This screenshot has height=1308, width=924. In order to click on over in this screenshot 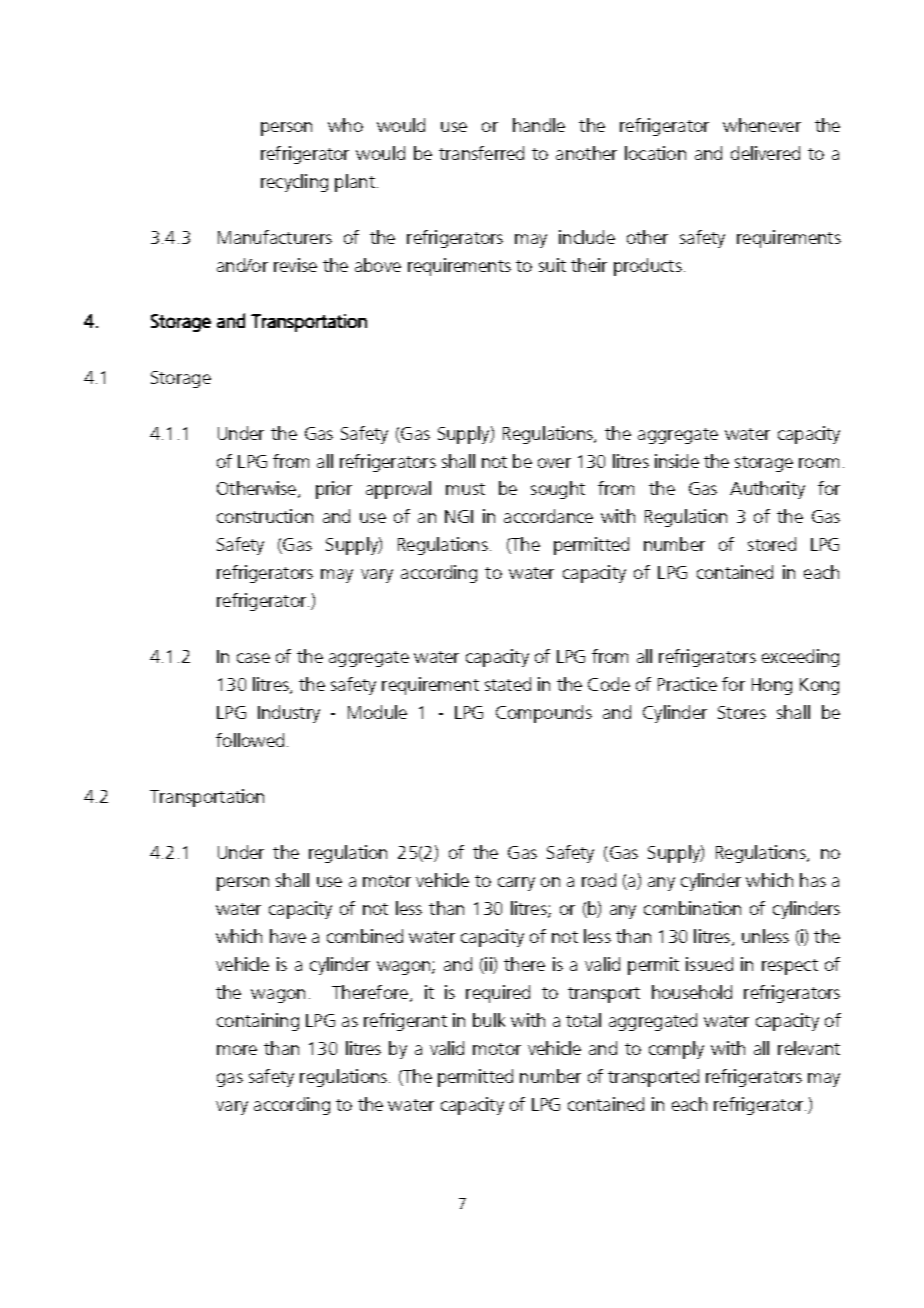, I will do `click(554, 463)`.
